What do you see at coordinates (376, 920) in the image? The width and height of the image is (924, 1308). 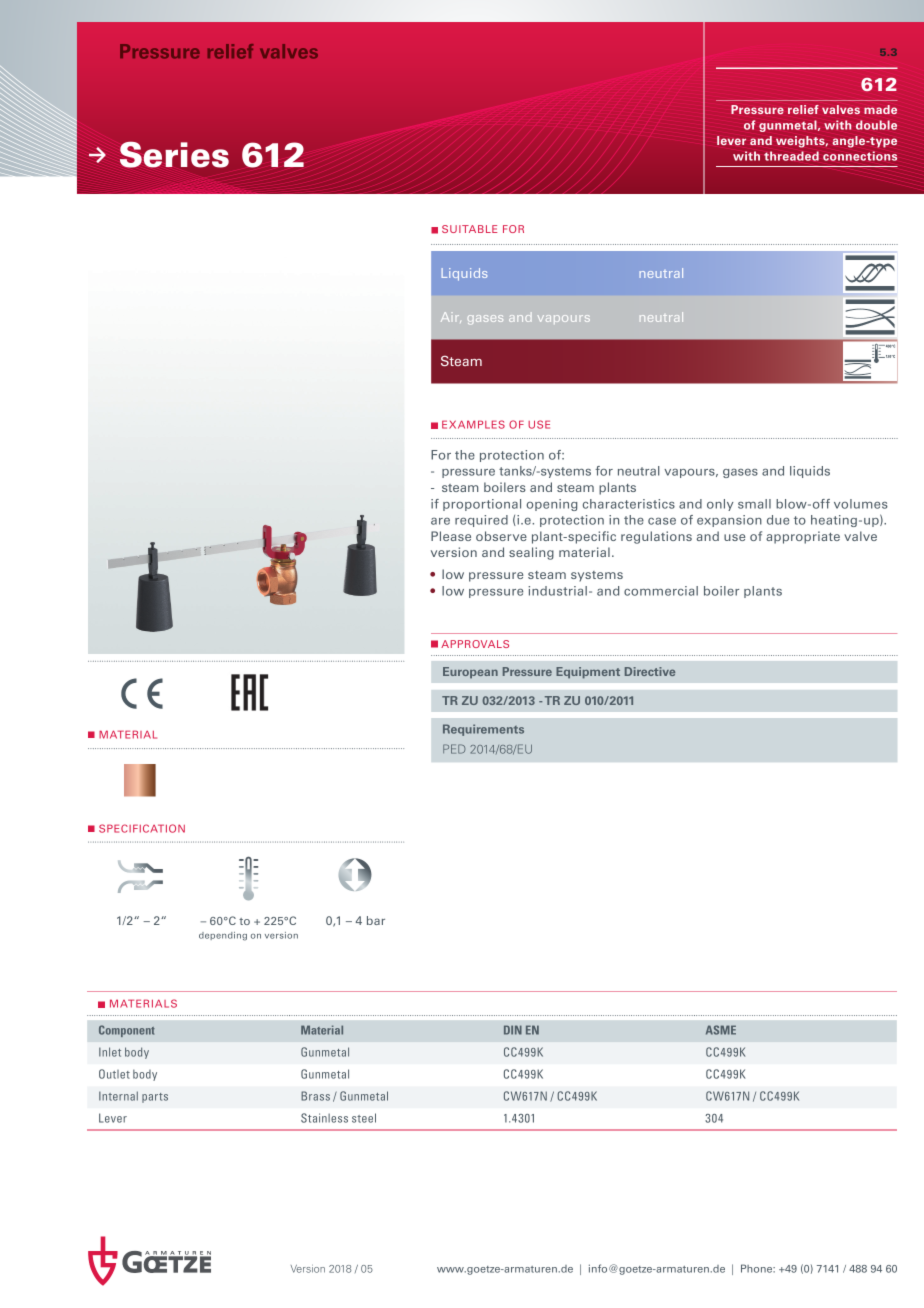 I see `bar` at bounding box center [376, 920].
